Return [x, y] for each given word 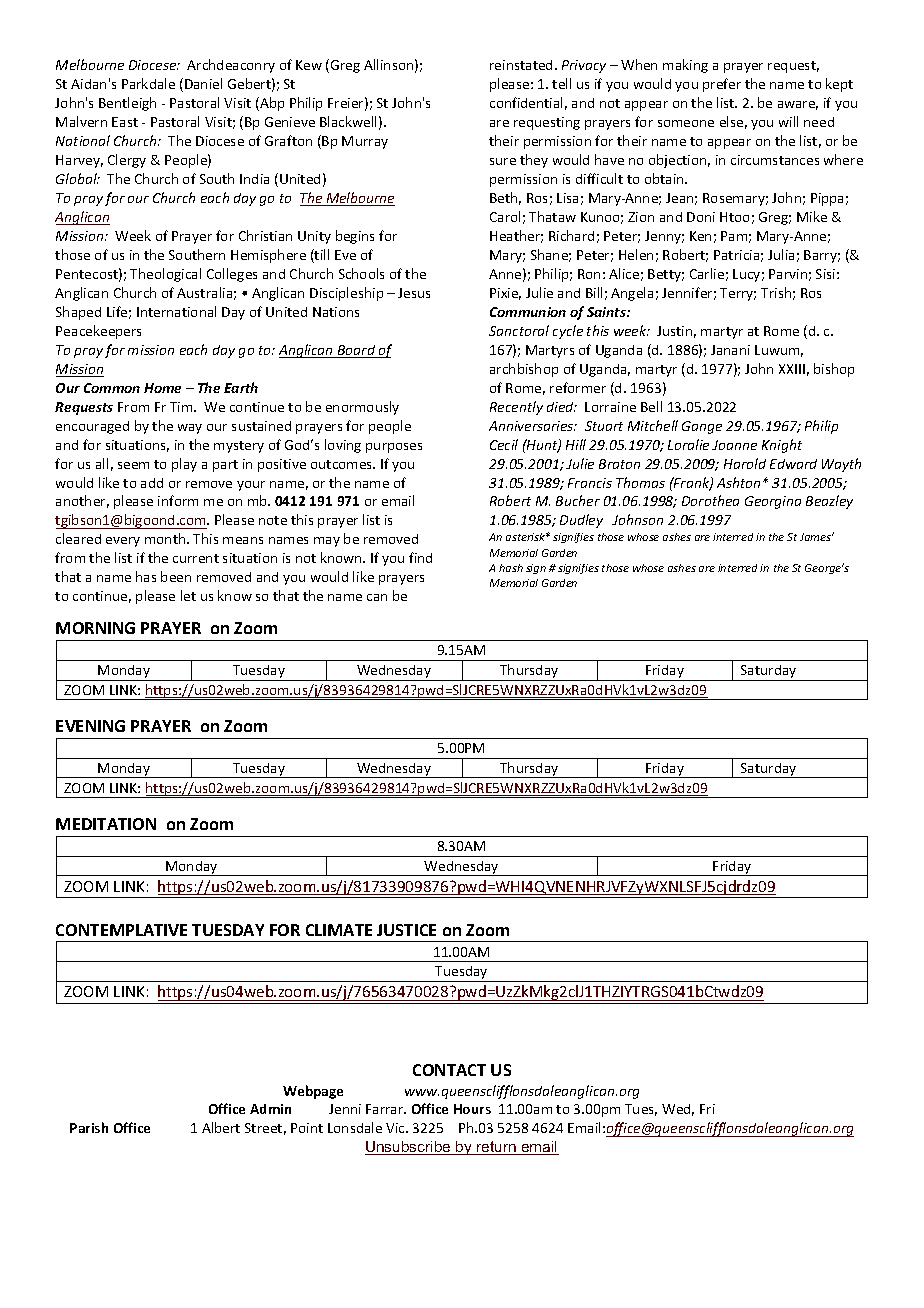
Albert [221, 1127]
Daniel [203, 83]
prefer [722, 85]
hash [511, 568]
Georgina [773, 502]
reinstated [521, 65]
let [188, 595]
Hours [472, 1109]
